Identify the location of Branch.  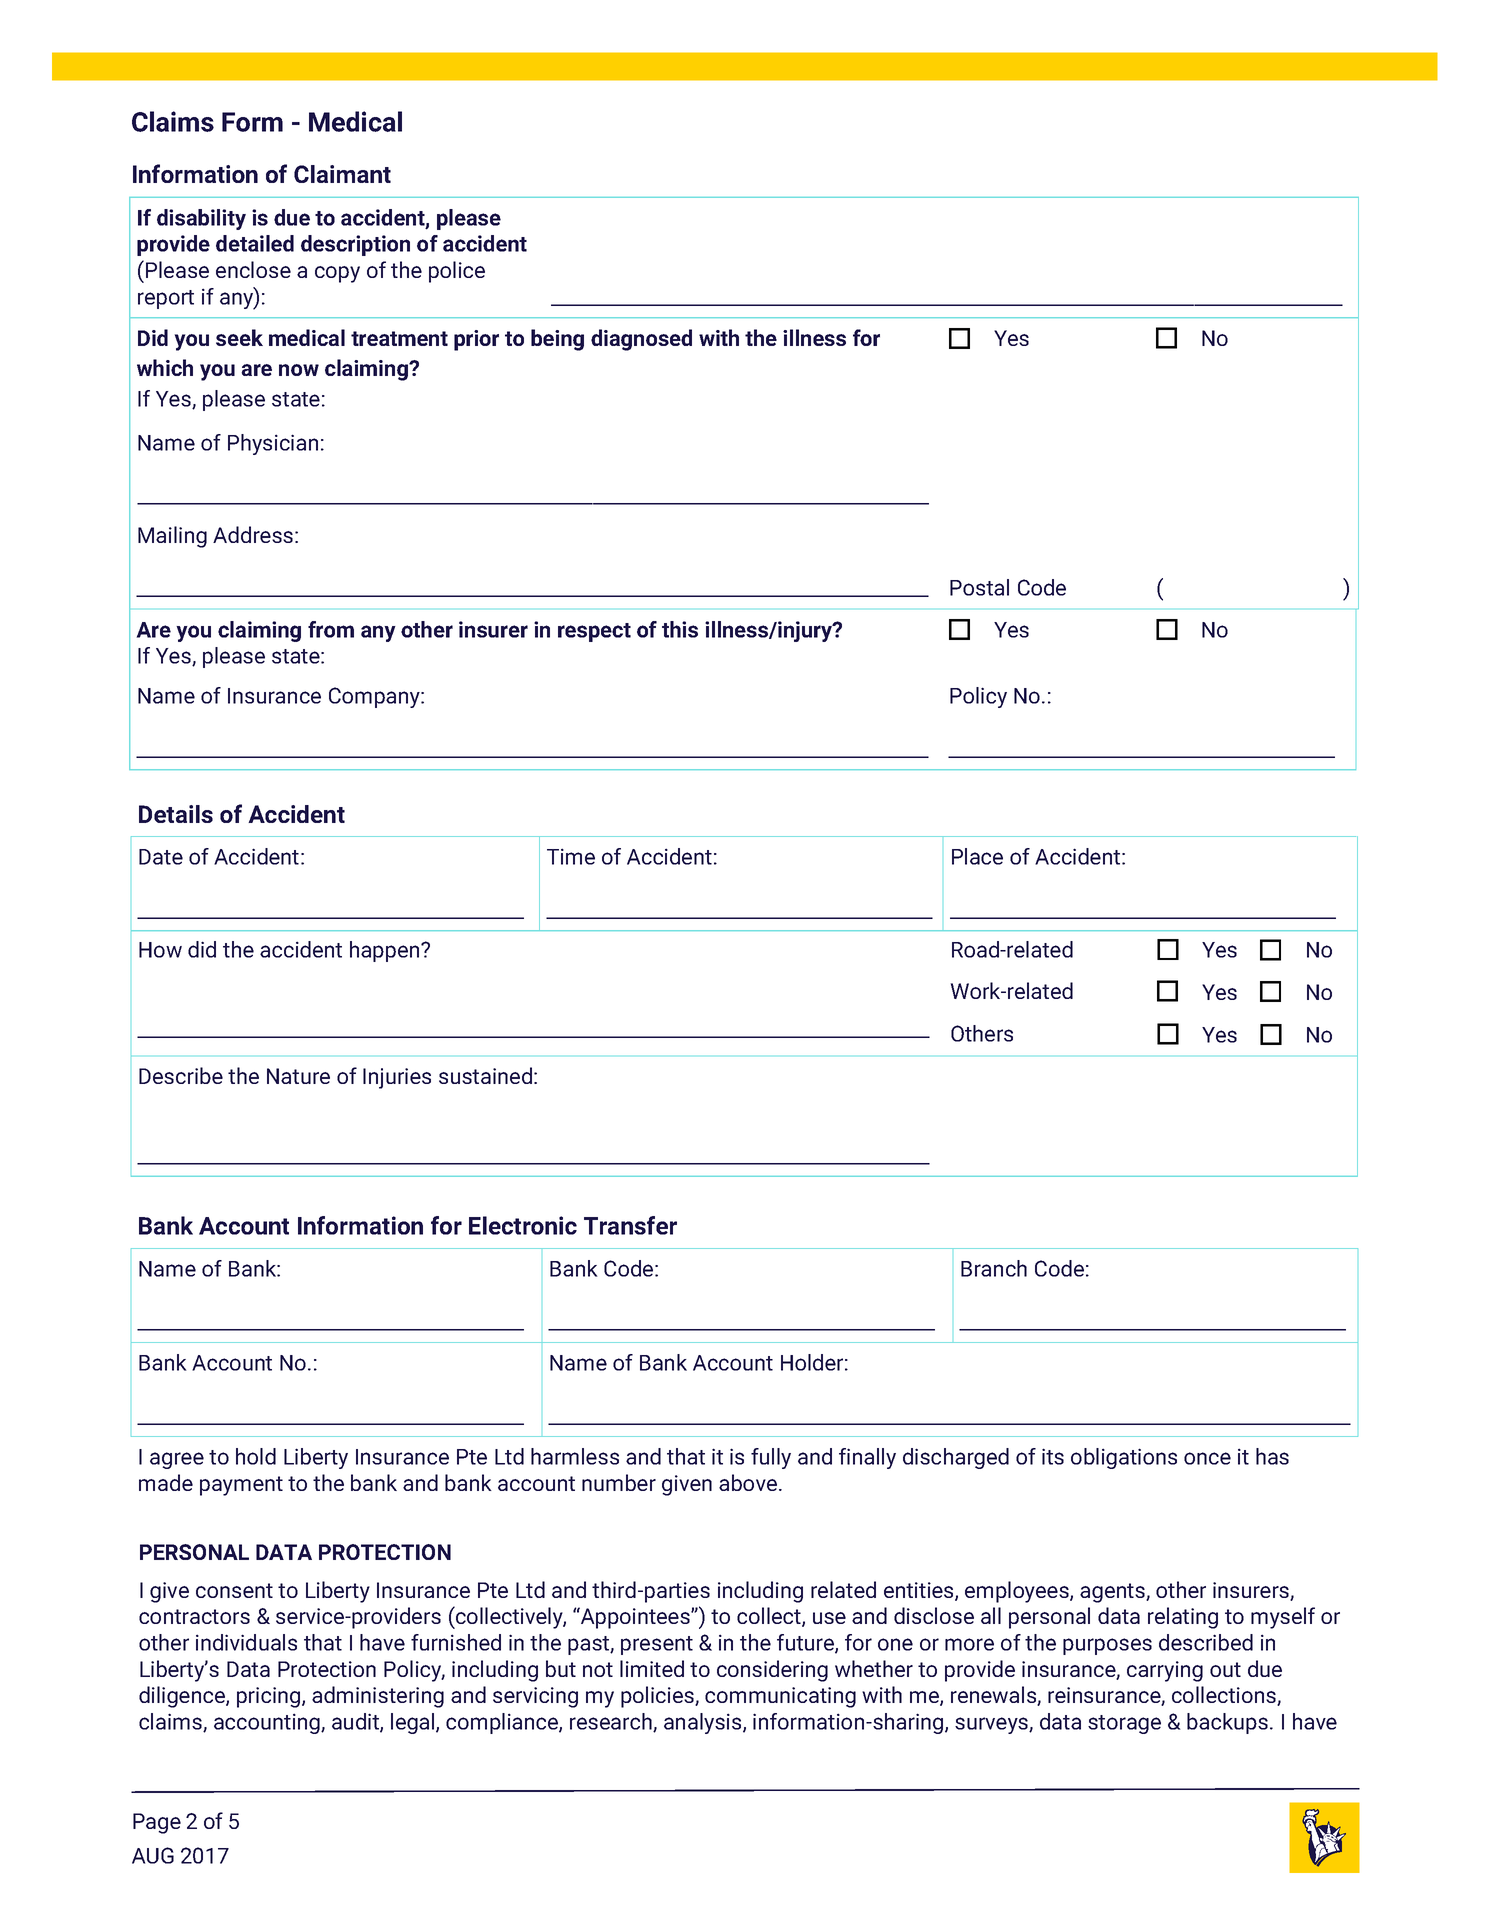
(994, 1268).
